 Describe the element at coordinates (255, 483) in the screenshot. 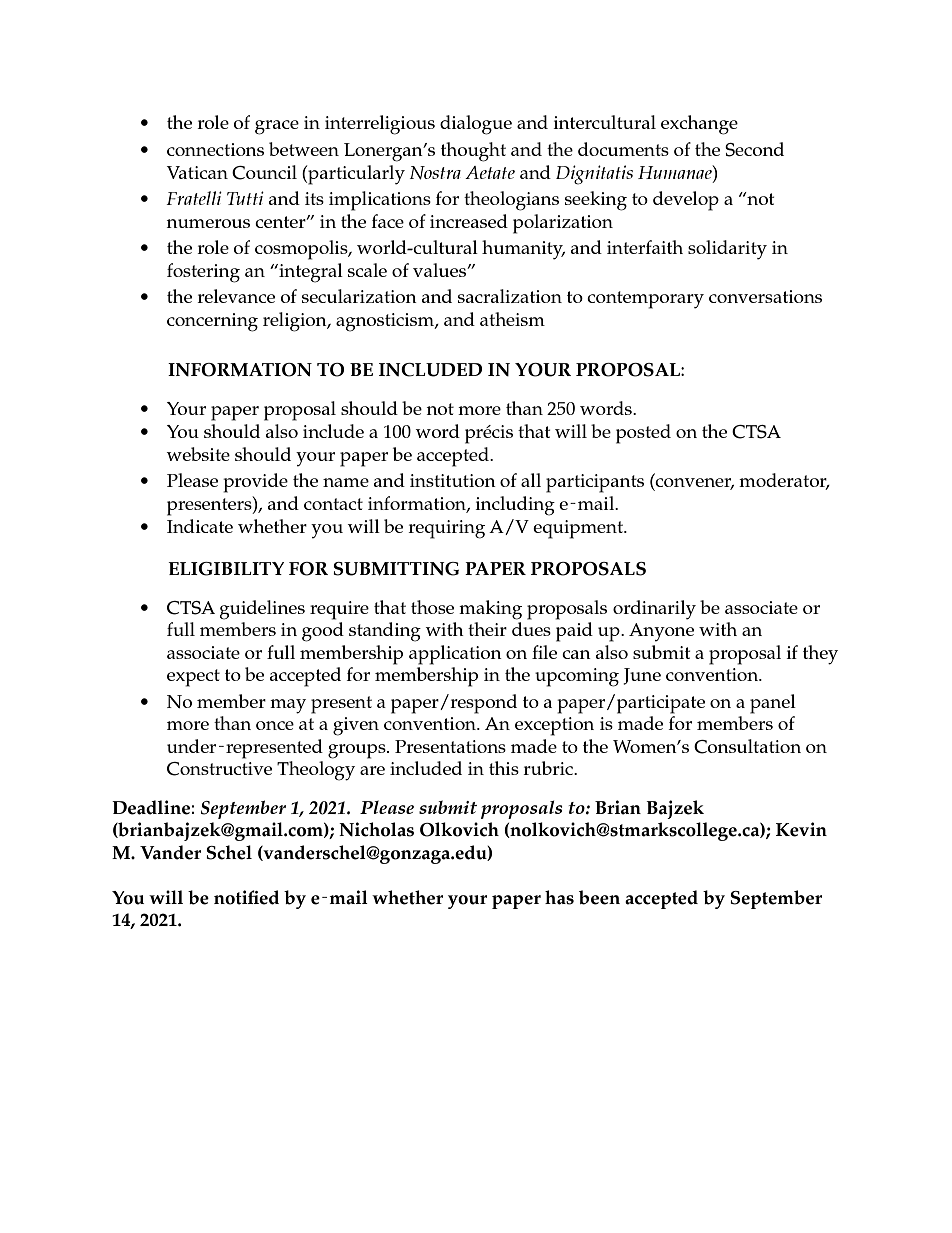

I see `provide` at that location.
